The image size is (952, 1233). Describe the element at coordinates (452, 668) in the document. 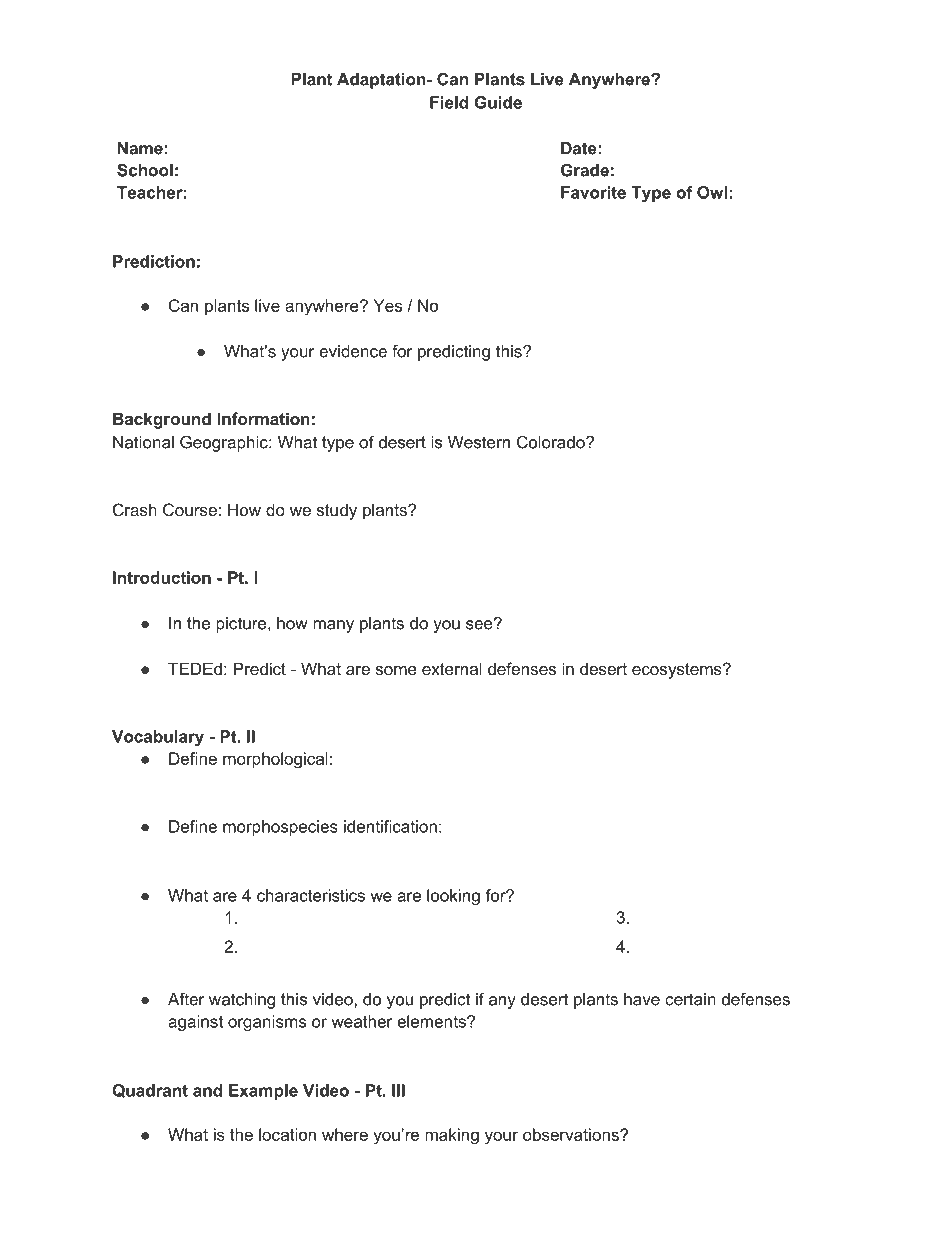

I see `external` at that location.
